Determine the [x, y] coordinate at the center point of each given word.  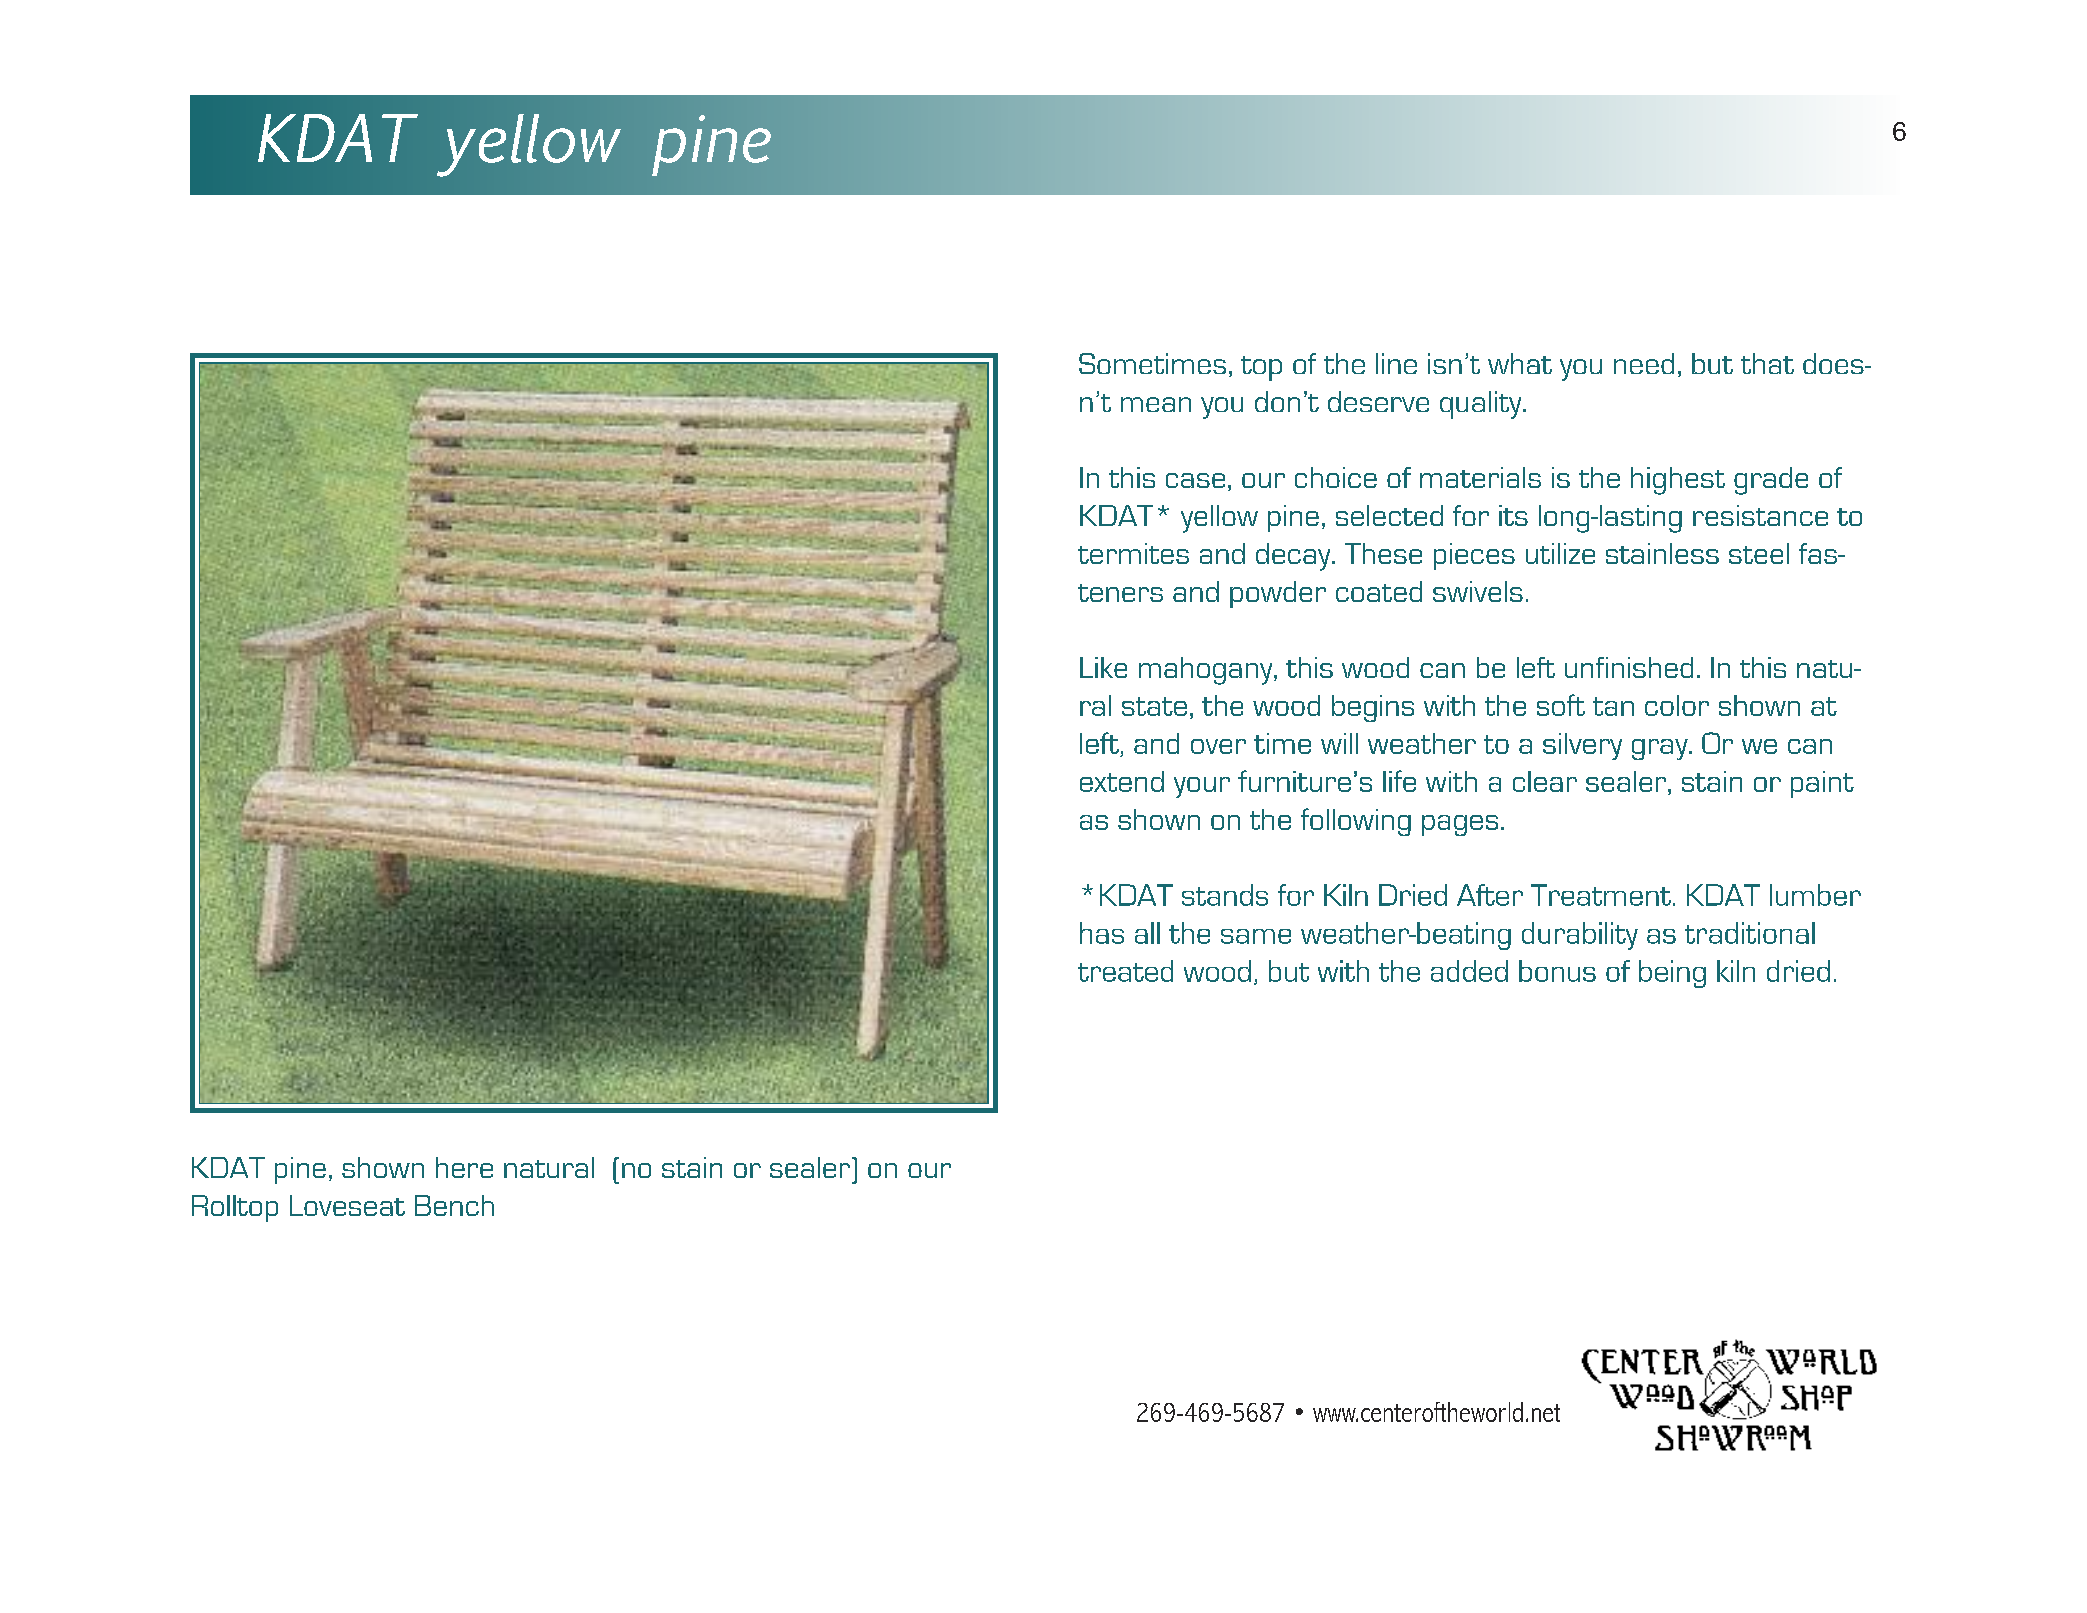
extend [1122, 781]
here [464, 1167]
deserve [1378, 401]
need [1644, 363]
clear [1545, 781]
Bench [454, 1205]
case [1195, 480]
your [1202, 787]
